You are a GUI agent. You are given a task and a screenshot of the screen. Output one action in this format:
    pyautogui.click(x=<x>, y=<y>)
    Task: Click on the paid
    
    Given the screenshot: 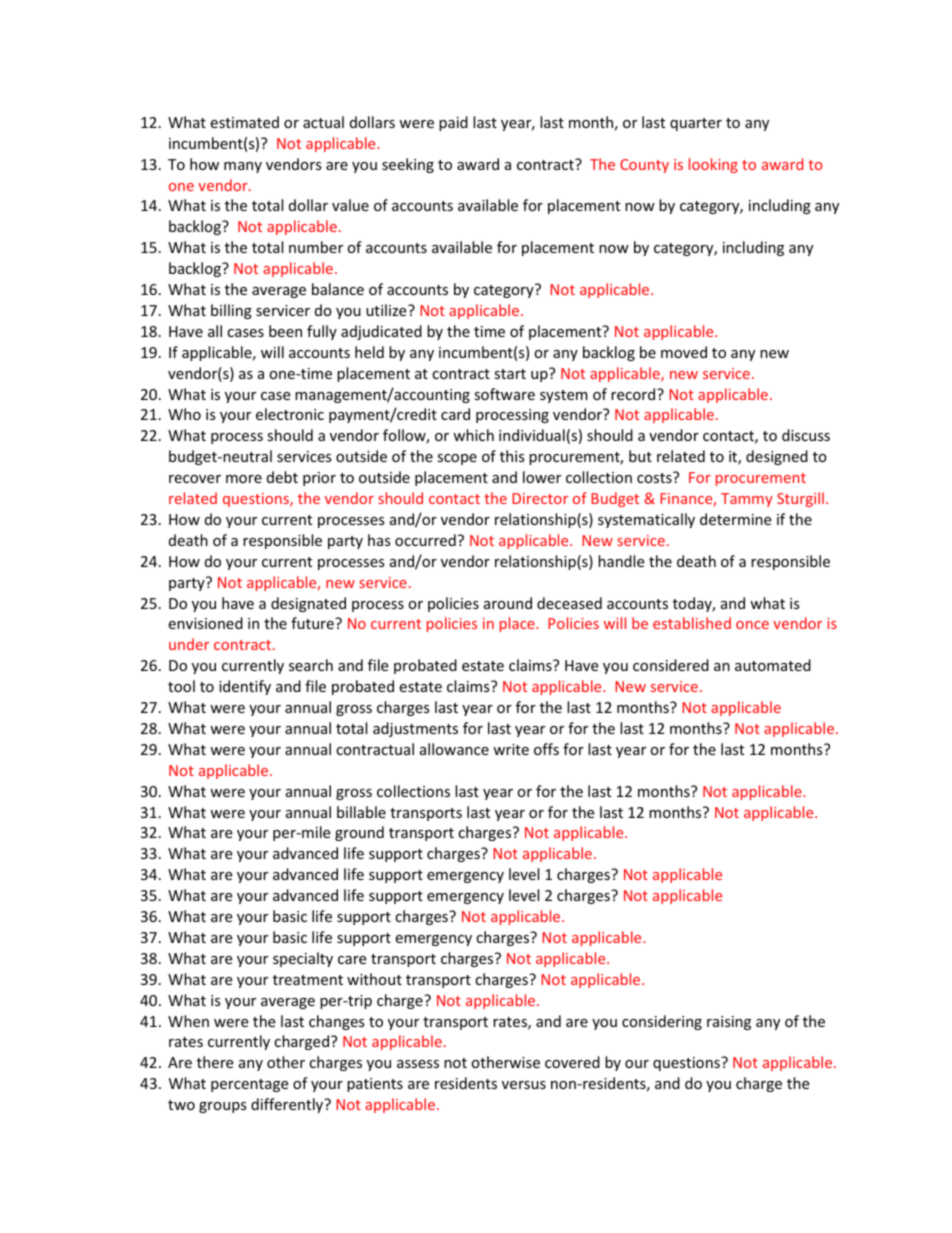 What is the action you would take?
    pyautogui.click(x=453, y=123)
